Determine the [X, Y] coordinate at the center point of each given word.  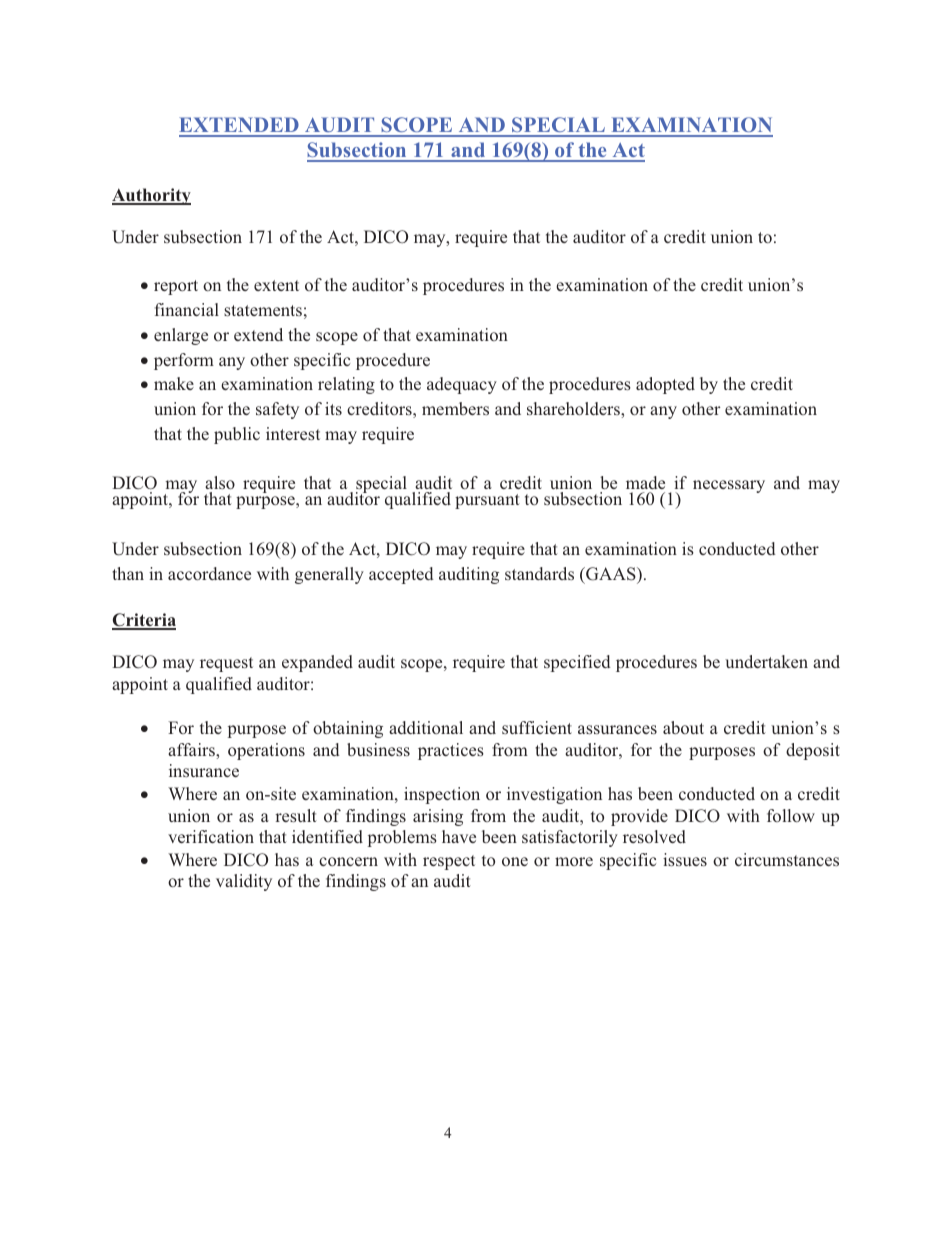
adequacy [462, 385]
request [226, 664]
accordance [209, 573]
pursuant [487, 501]
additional [426, 727]
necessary [729, 486]
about [683, 727]
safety [277, 410]
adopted [665, 385]
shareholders [574, 408]
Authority [151, 196]
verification [211, 836]
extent [276, 285]
